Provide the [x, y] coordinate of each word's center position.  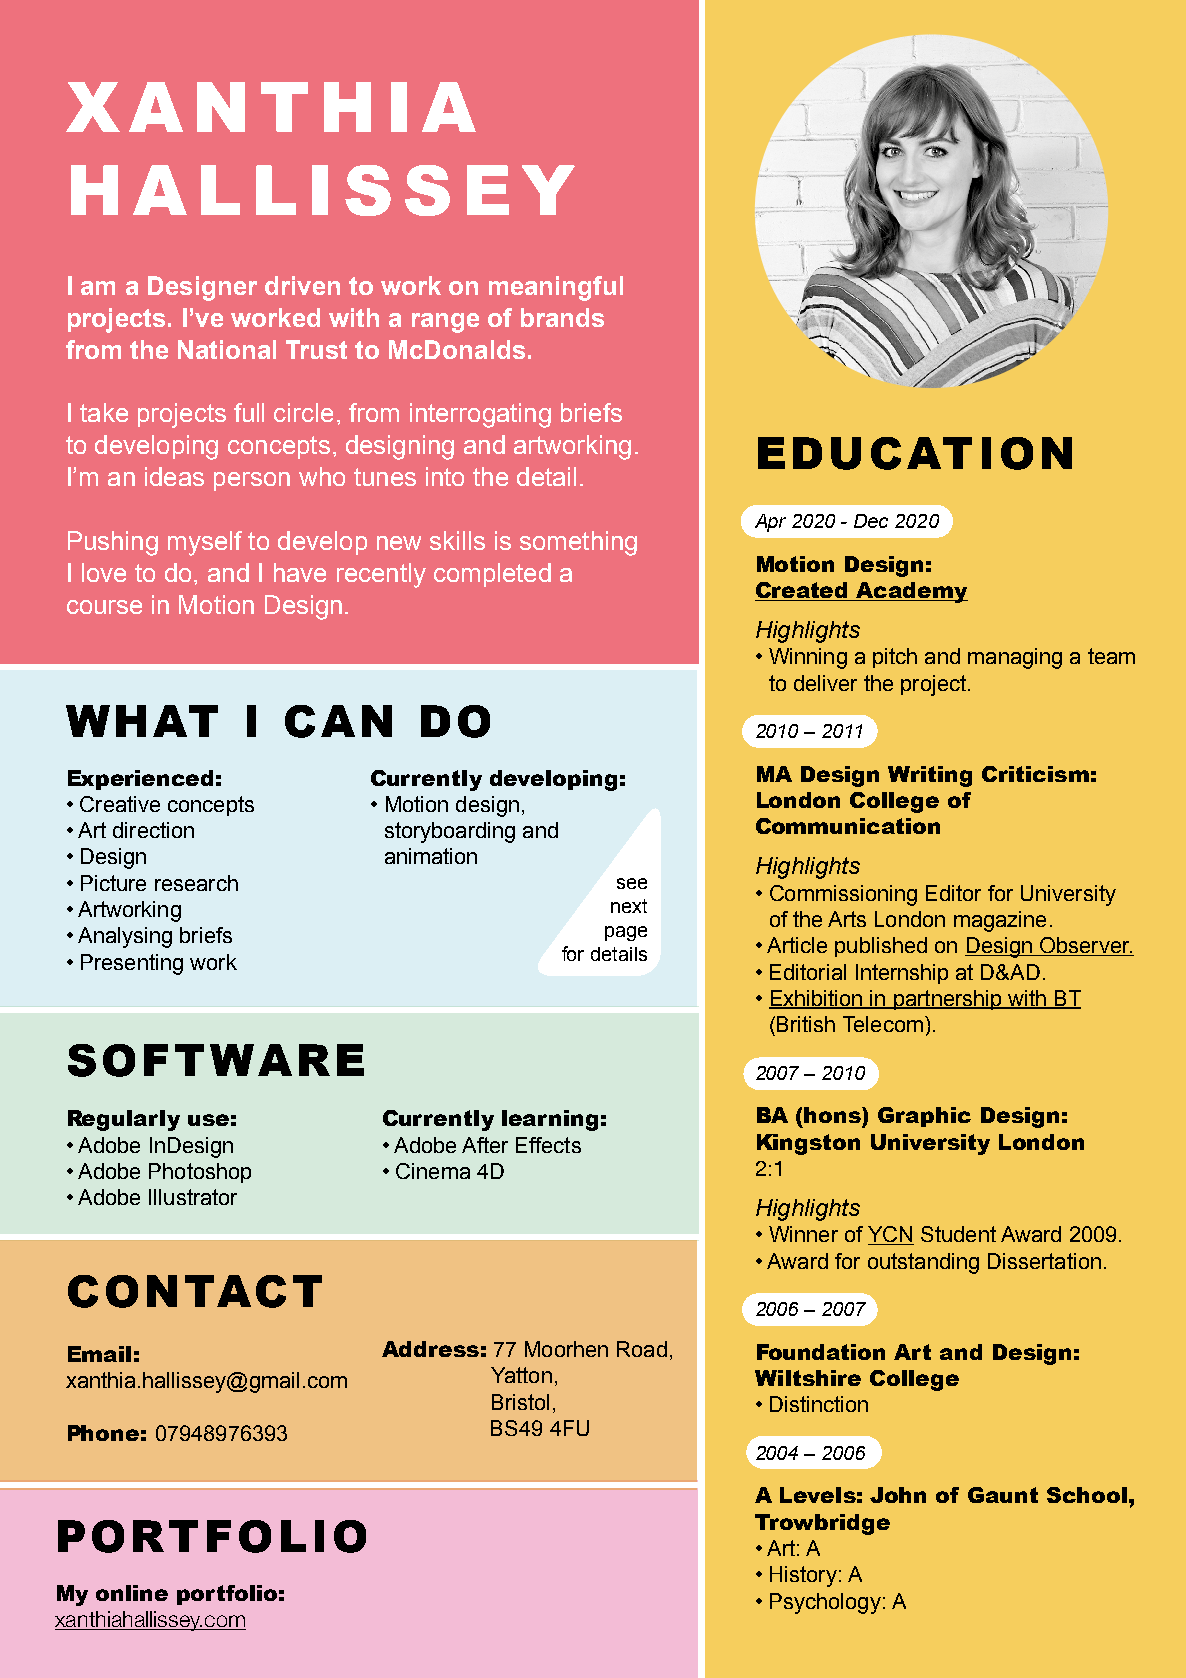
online [132, 1593]
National [227, 349]
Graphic [924, 1117]
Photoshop [200, 1173]
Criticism [1035, 774]
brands [562, 317]
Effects [548, 1145]
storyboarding [450, 832]
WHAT [142, 721]
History [803, 1576]
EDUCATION [915, 453]
